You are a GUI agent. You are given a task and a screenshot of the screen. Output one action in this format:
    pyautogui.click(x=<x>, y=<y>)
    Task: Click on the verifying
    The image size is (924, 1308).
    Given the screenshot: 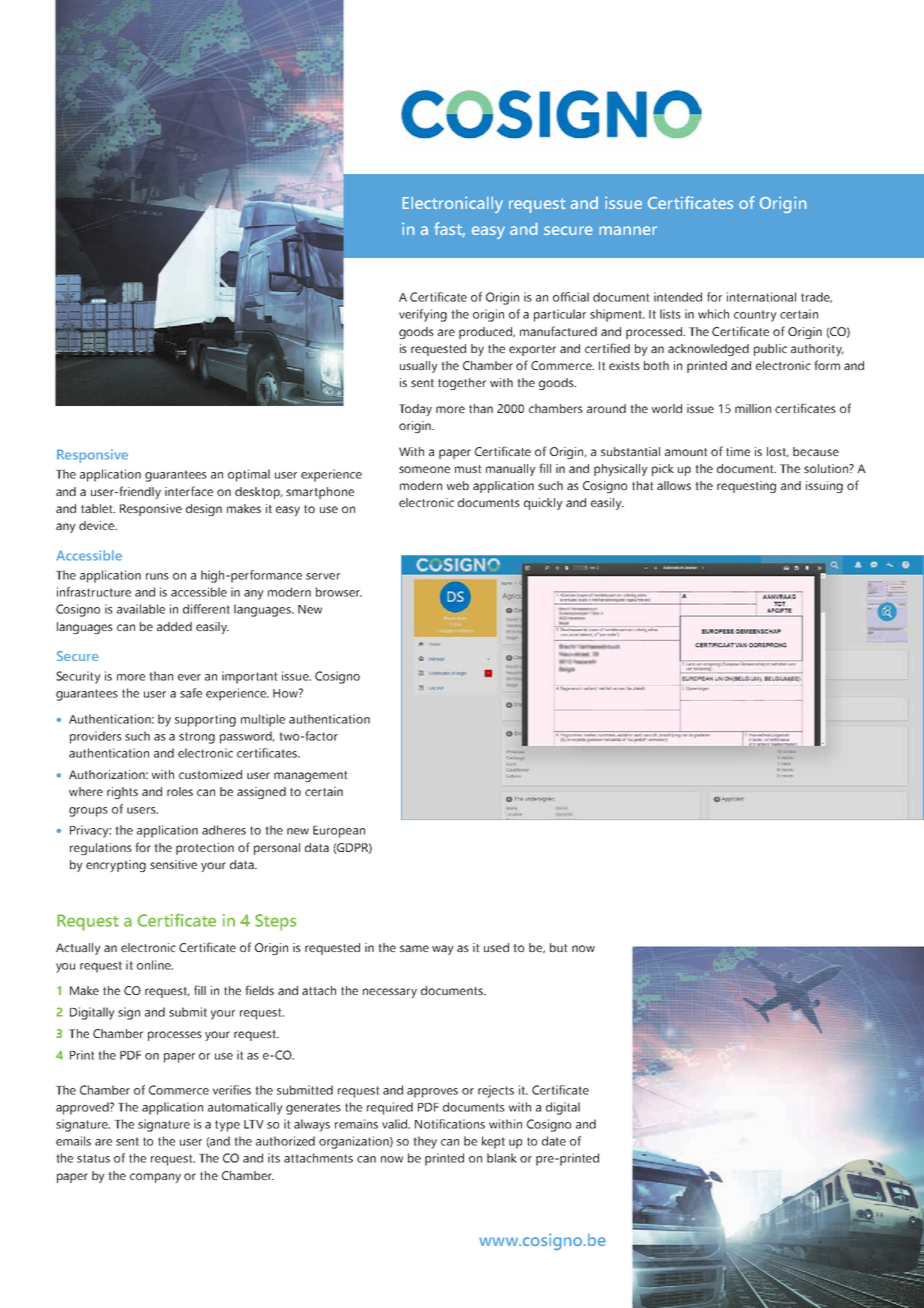 What is the action you would take?
    pyautogui.click(x=423, y=315)
